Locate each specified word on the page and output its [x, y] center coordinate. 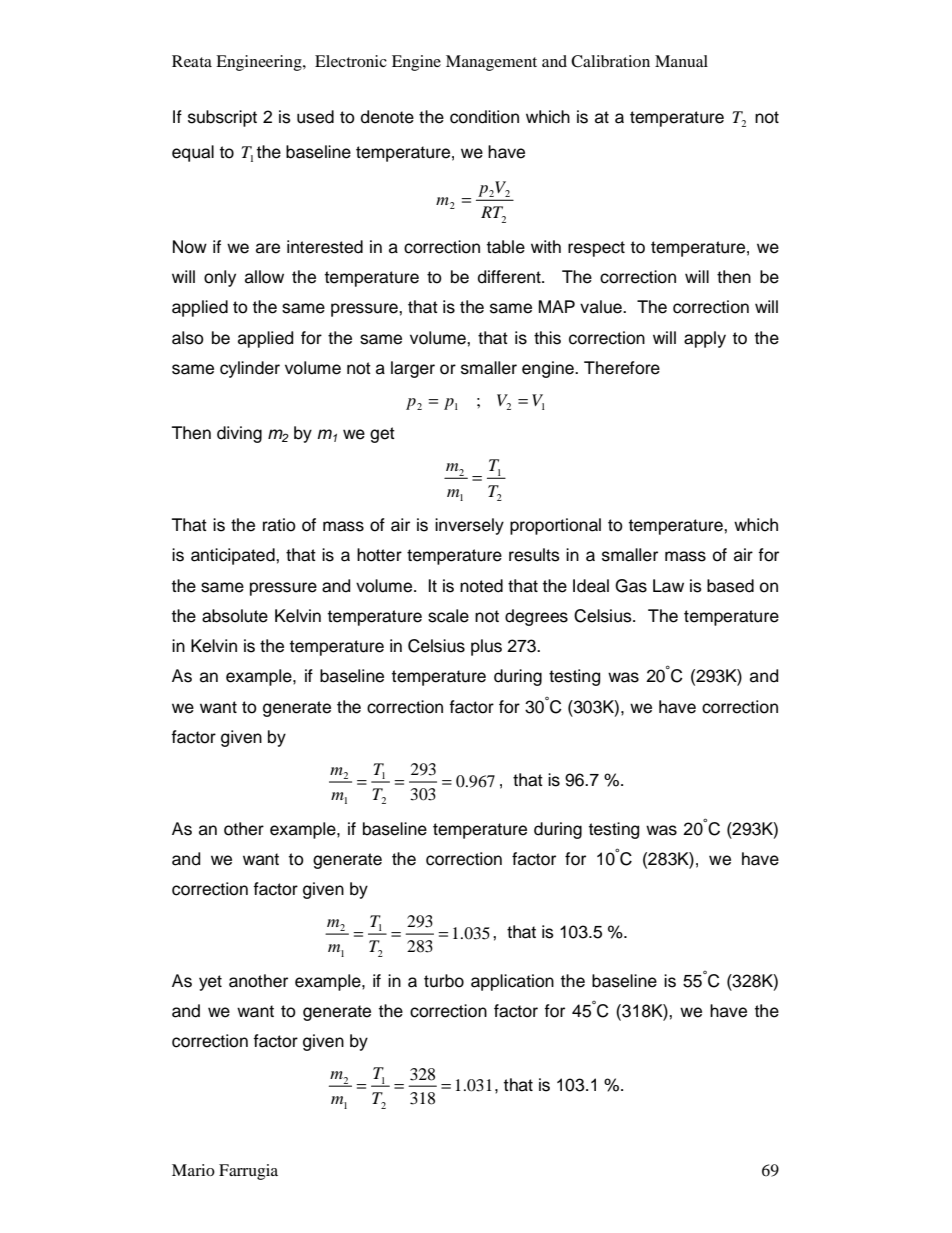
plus [486, 647]
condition [484, 117]
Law [668, 586]
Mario [193, 1170]
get [382, 435]
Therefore [622, 368]
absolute [235, 616]
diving [239, 434]
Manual [681, 61]
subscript [222, 118]
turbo [444, 981]
